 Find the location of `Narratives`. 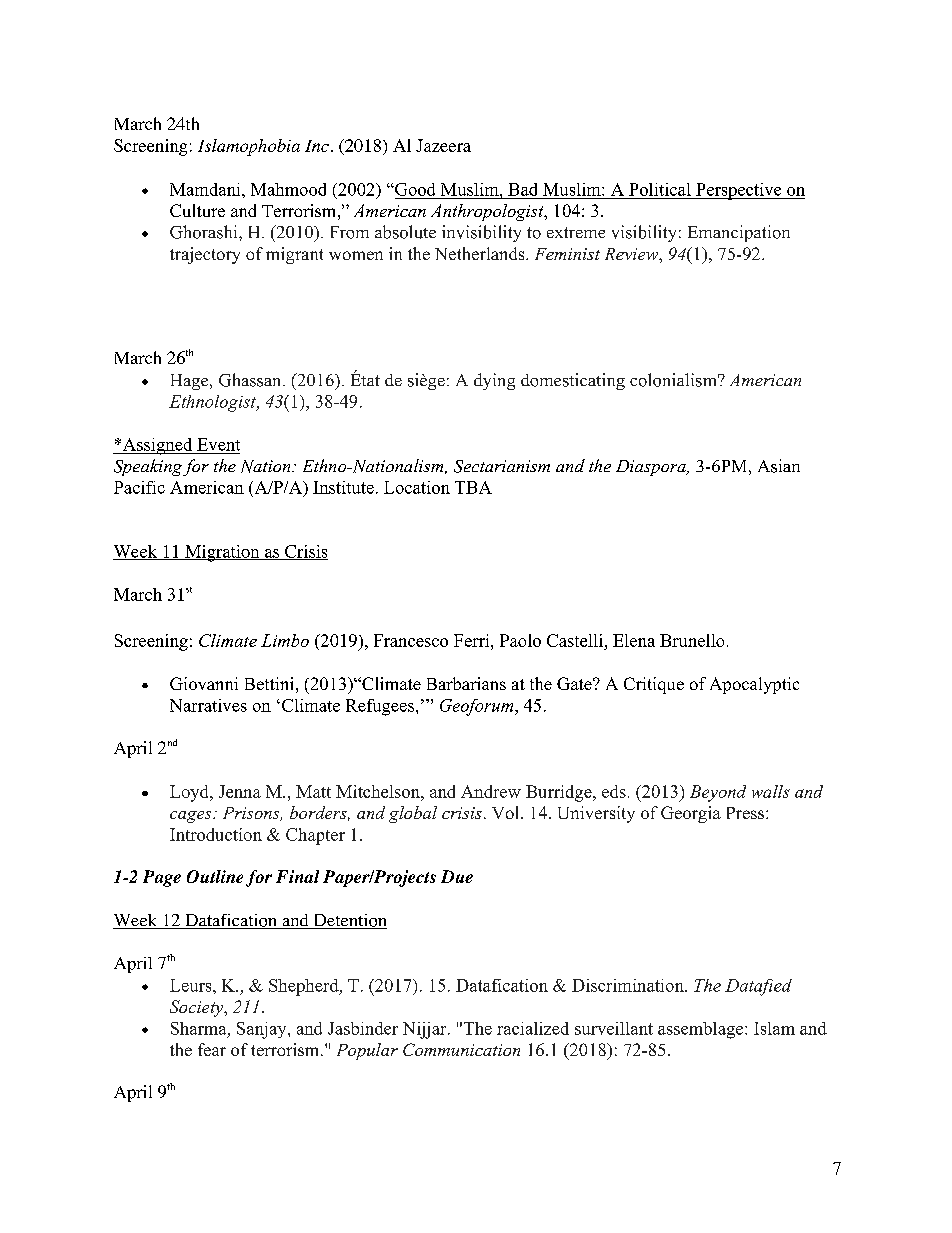

Narratives is located at coordinates (208, 705).
